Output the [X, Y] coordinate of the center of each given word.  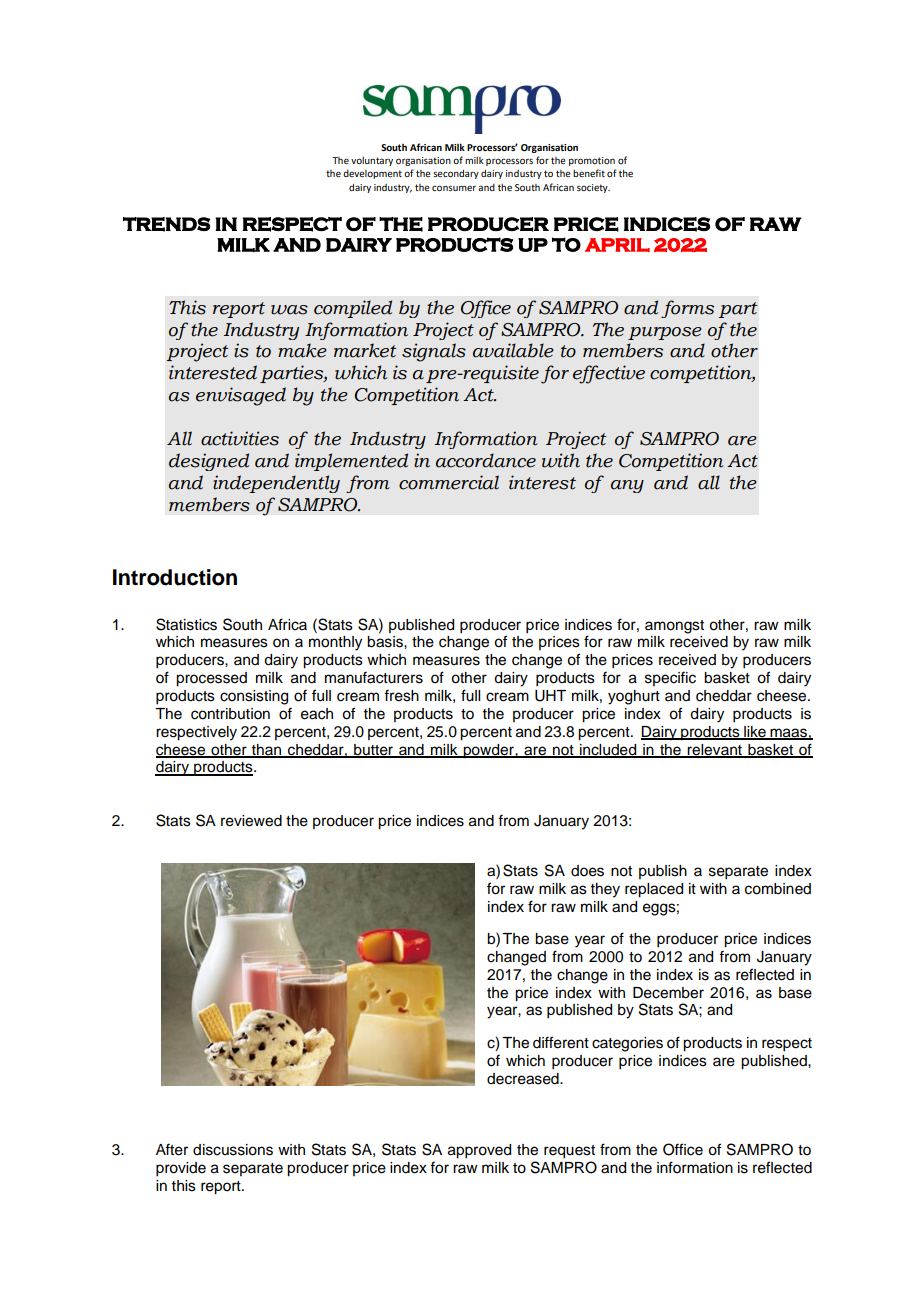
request [569, 1152]
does [587, 871]
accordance [486, 460]
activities [240, 438]
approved [479, 1151]
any [627, 486]
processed [211, 679]
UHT [550, 696]
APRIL [617, 245]
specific [670, 678]
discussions [233, 1150]
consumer [454, 188]
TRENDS [167, 224]
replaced [654, 890]
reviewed [251, 821]
